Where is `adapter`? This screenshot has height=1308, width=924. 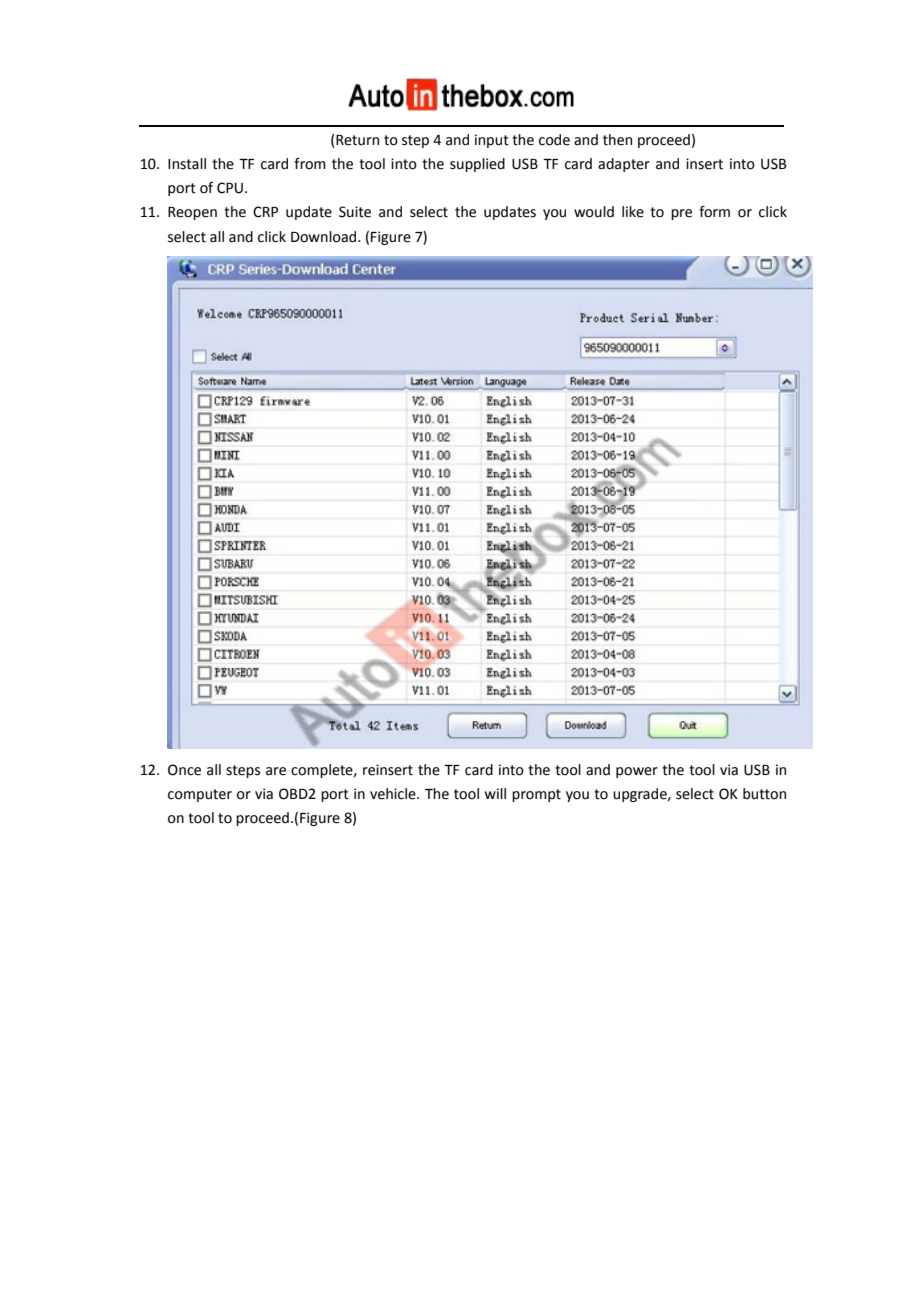 adapter is located at coordinates (624, 165).
